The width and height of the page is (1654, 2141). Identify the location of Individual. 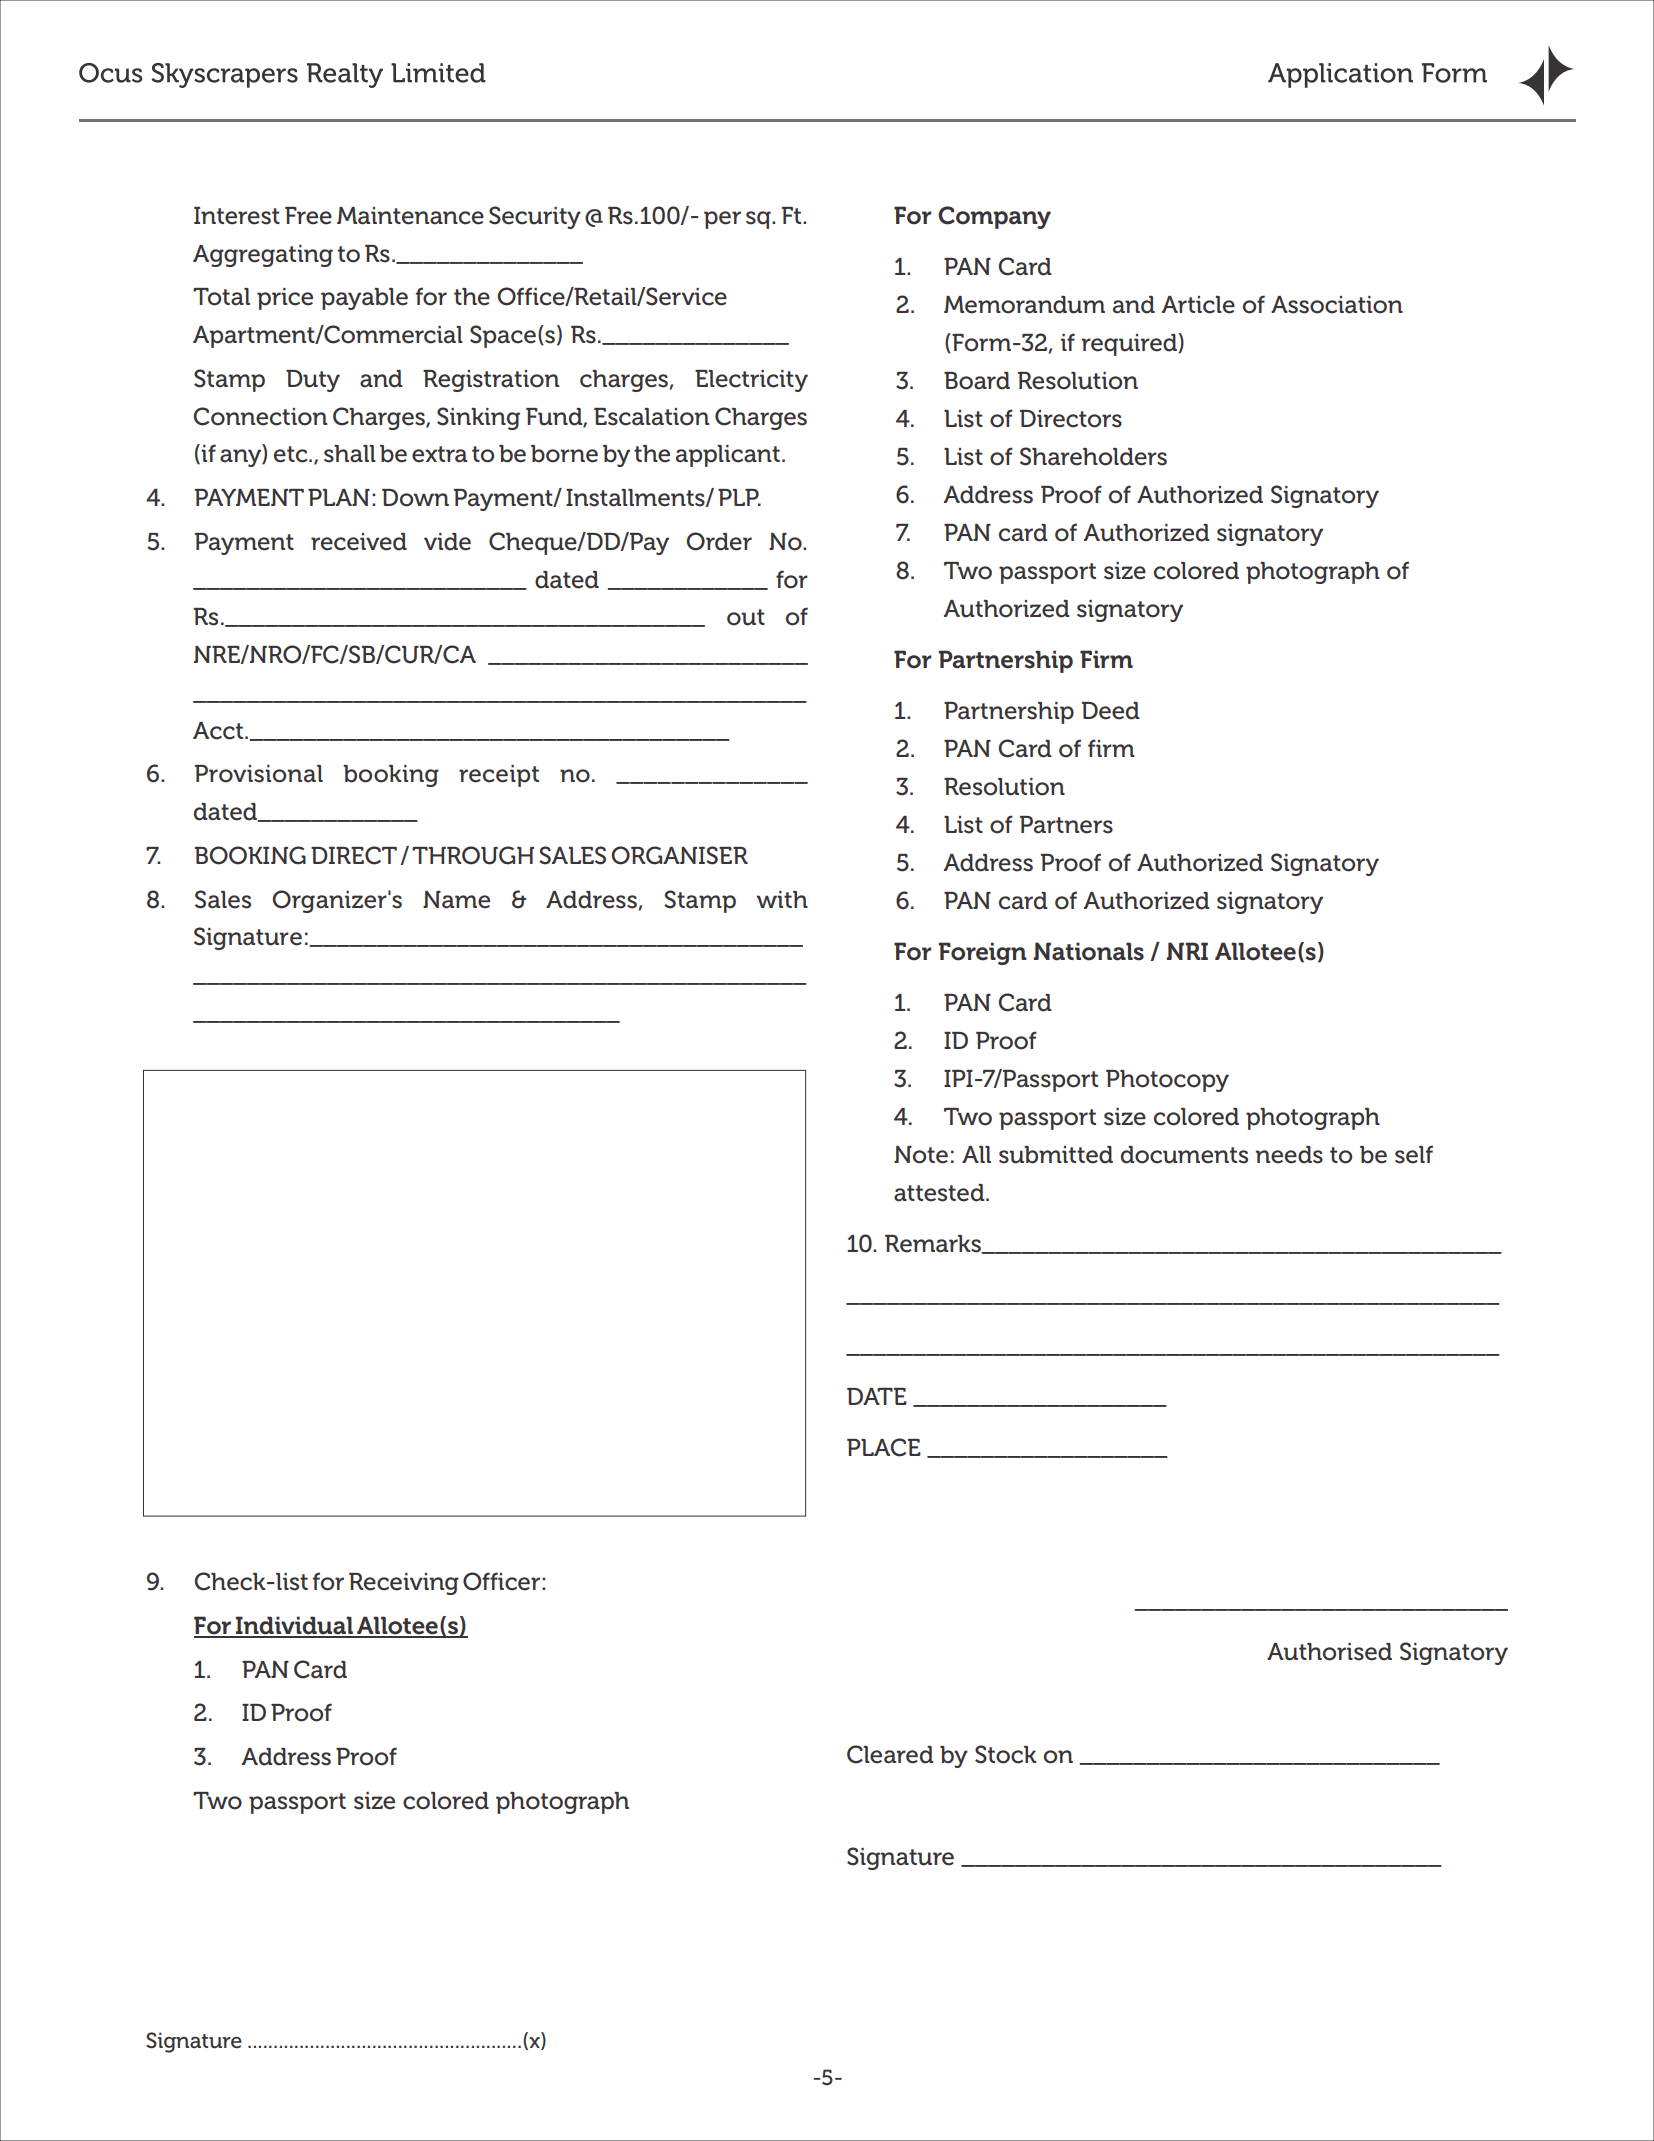
(294, 1626).
